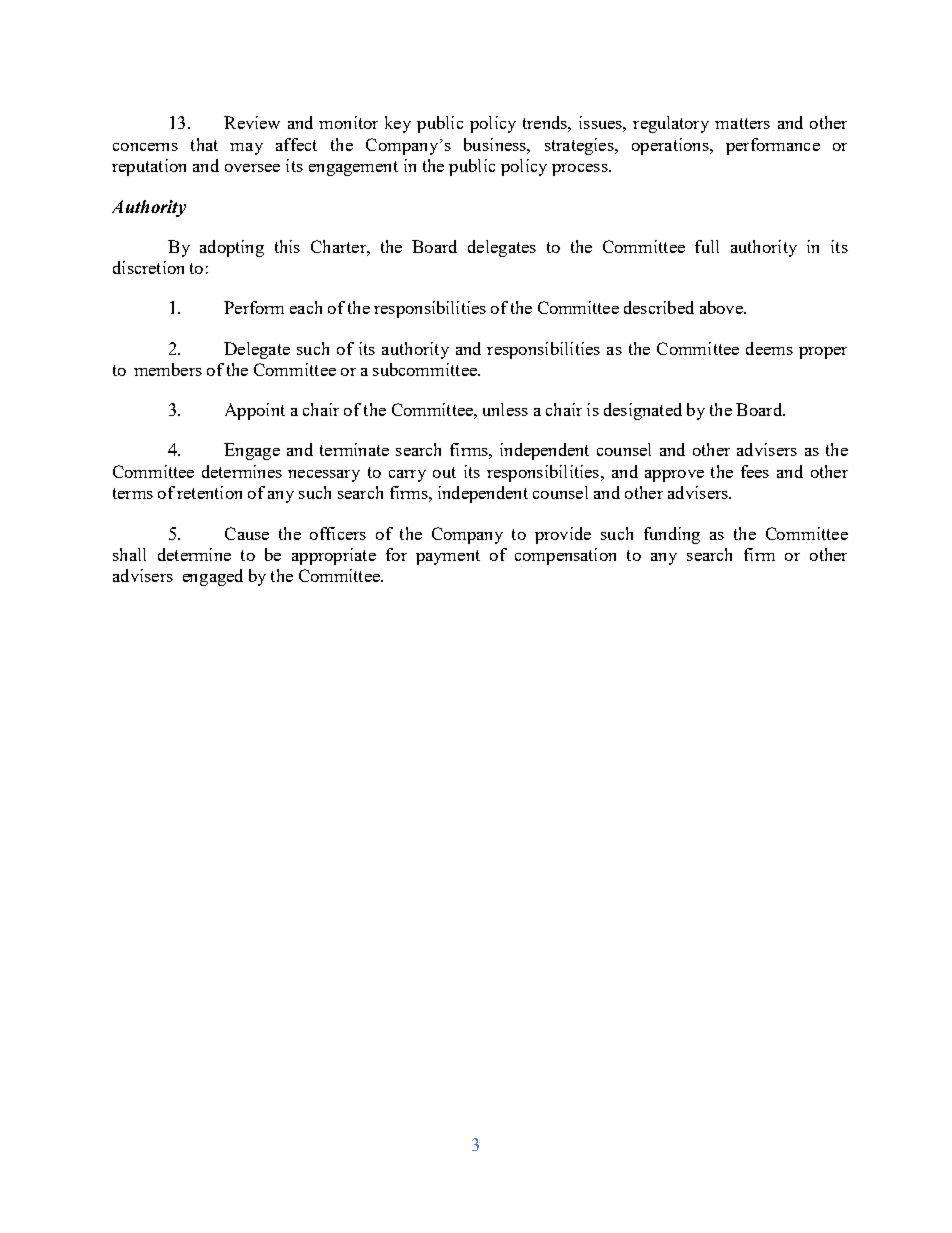  What do you see at coordinates (769, 348) in the page?
I see `deems` at bounding box center [769, 348].
